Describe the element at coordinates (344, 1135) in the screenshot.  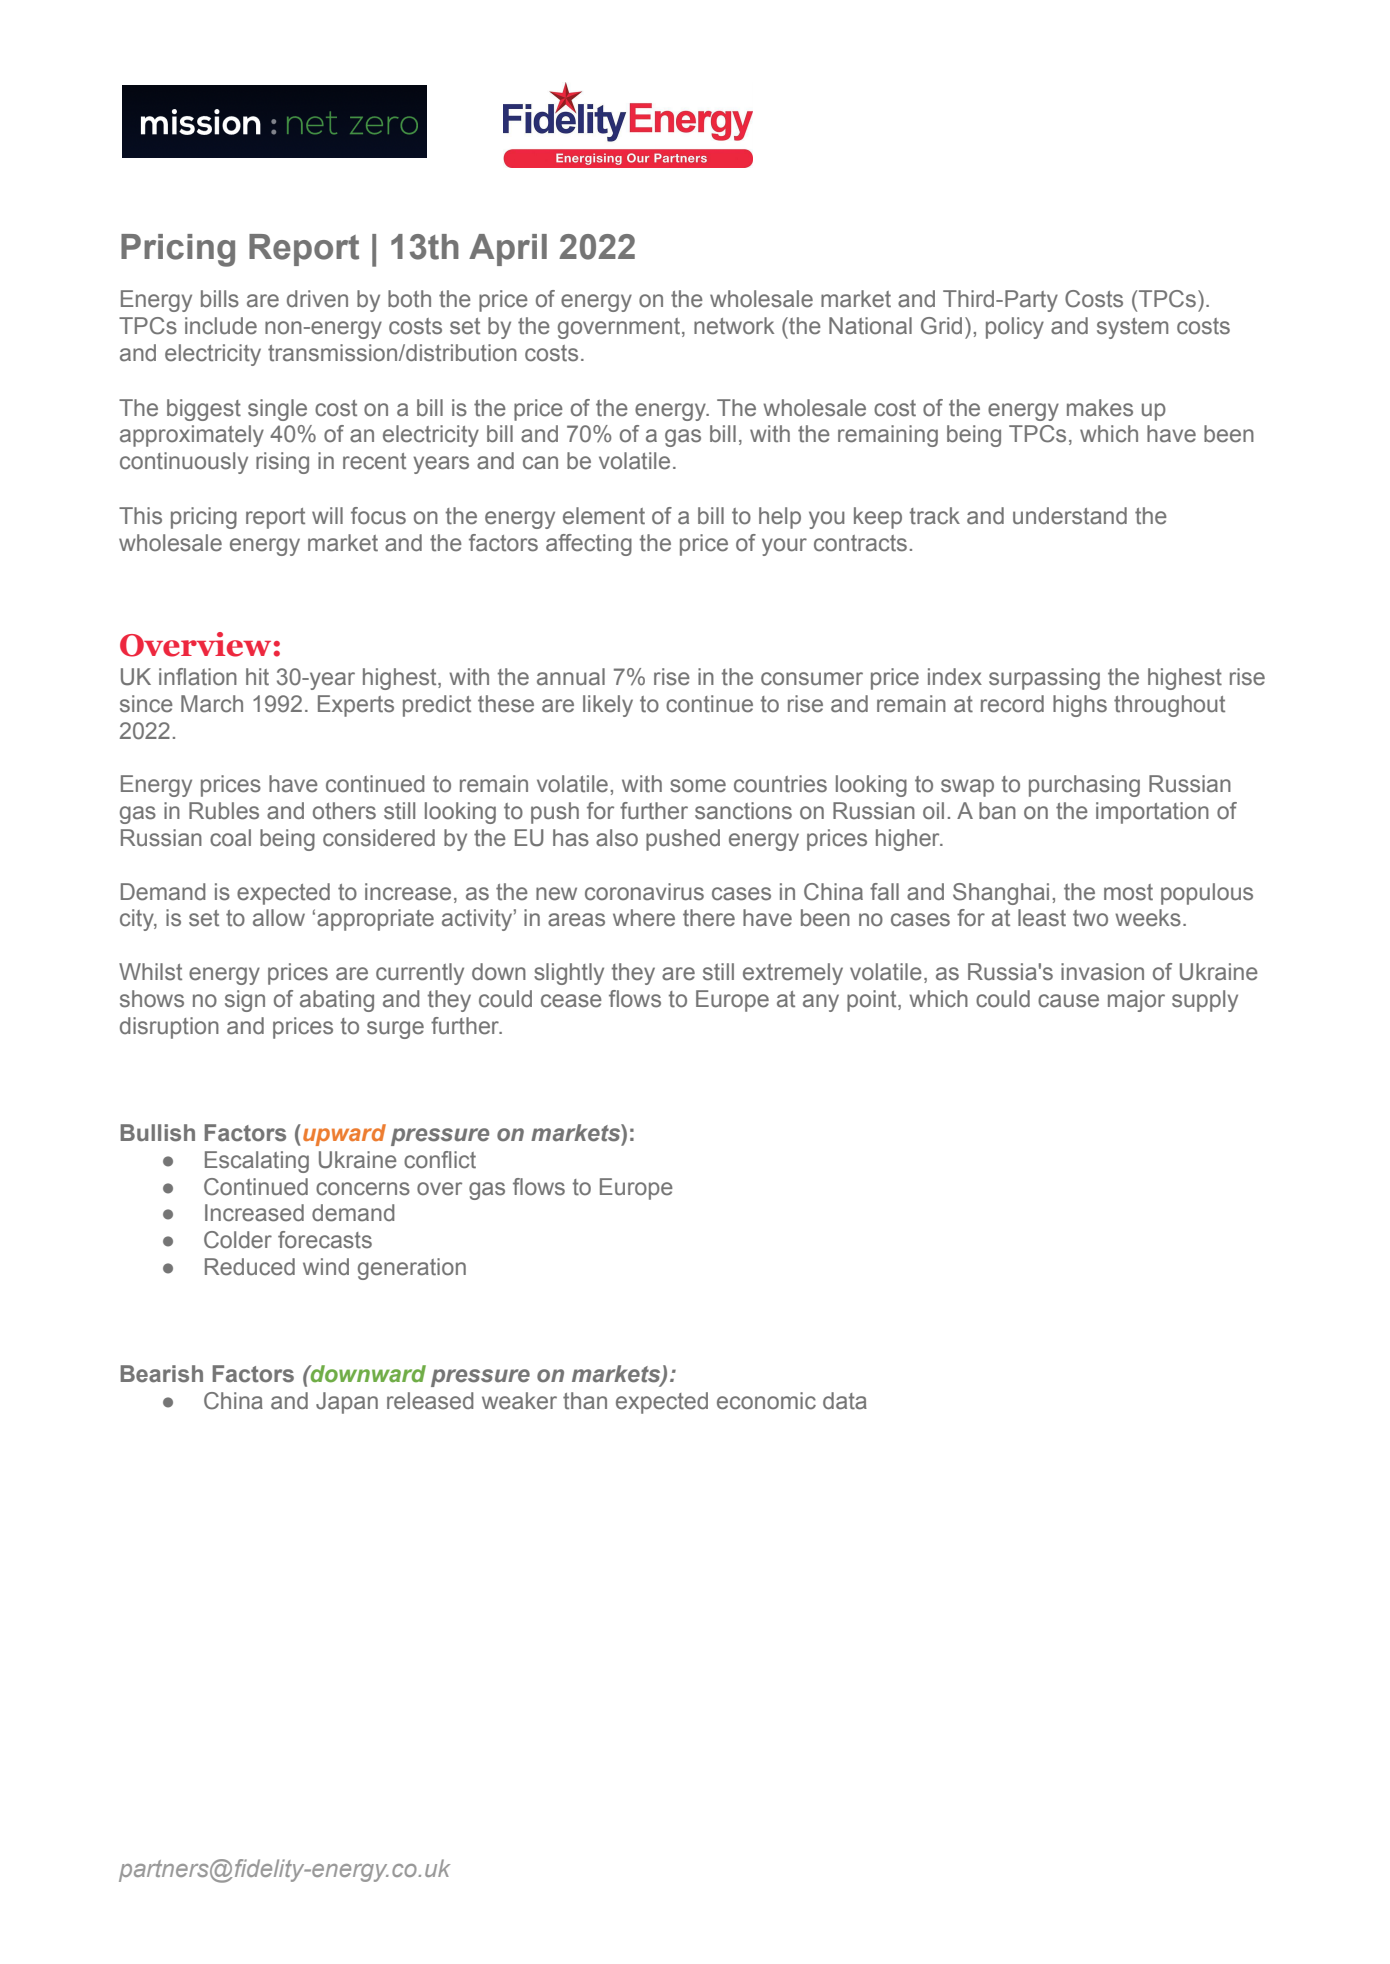
I see `upward` at that location.
